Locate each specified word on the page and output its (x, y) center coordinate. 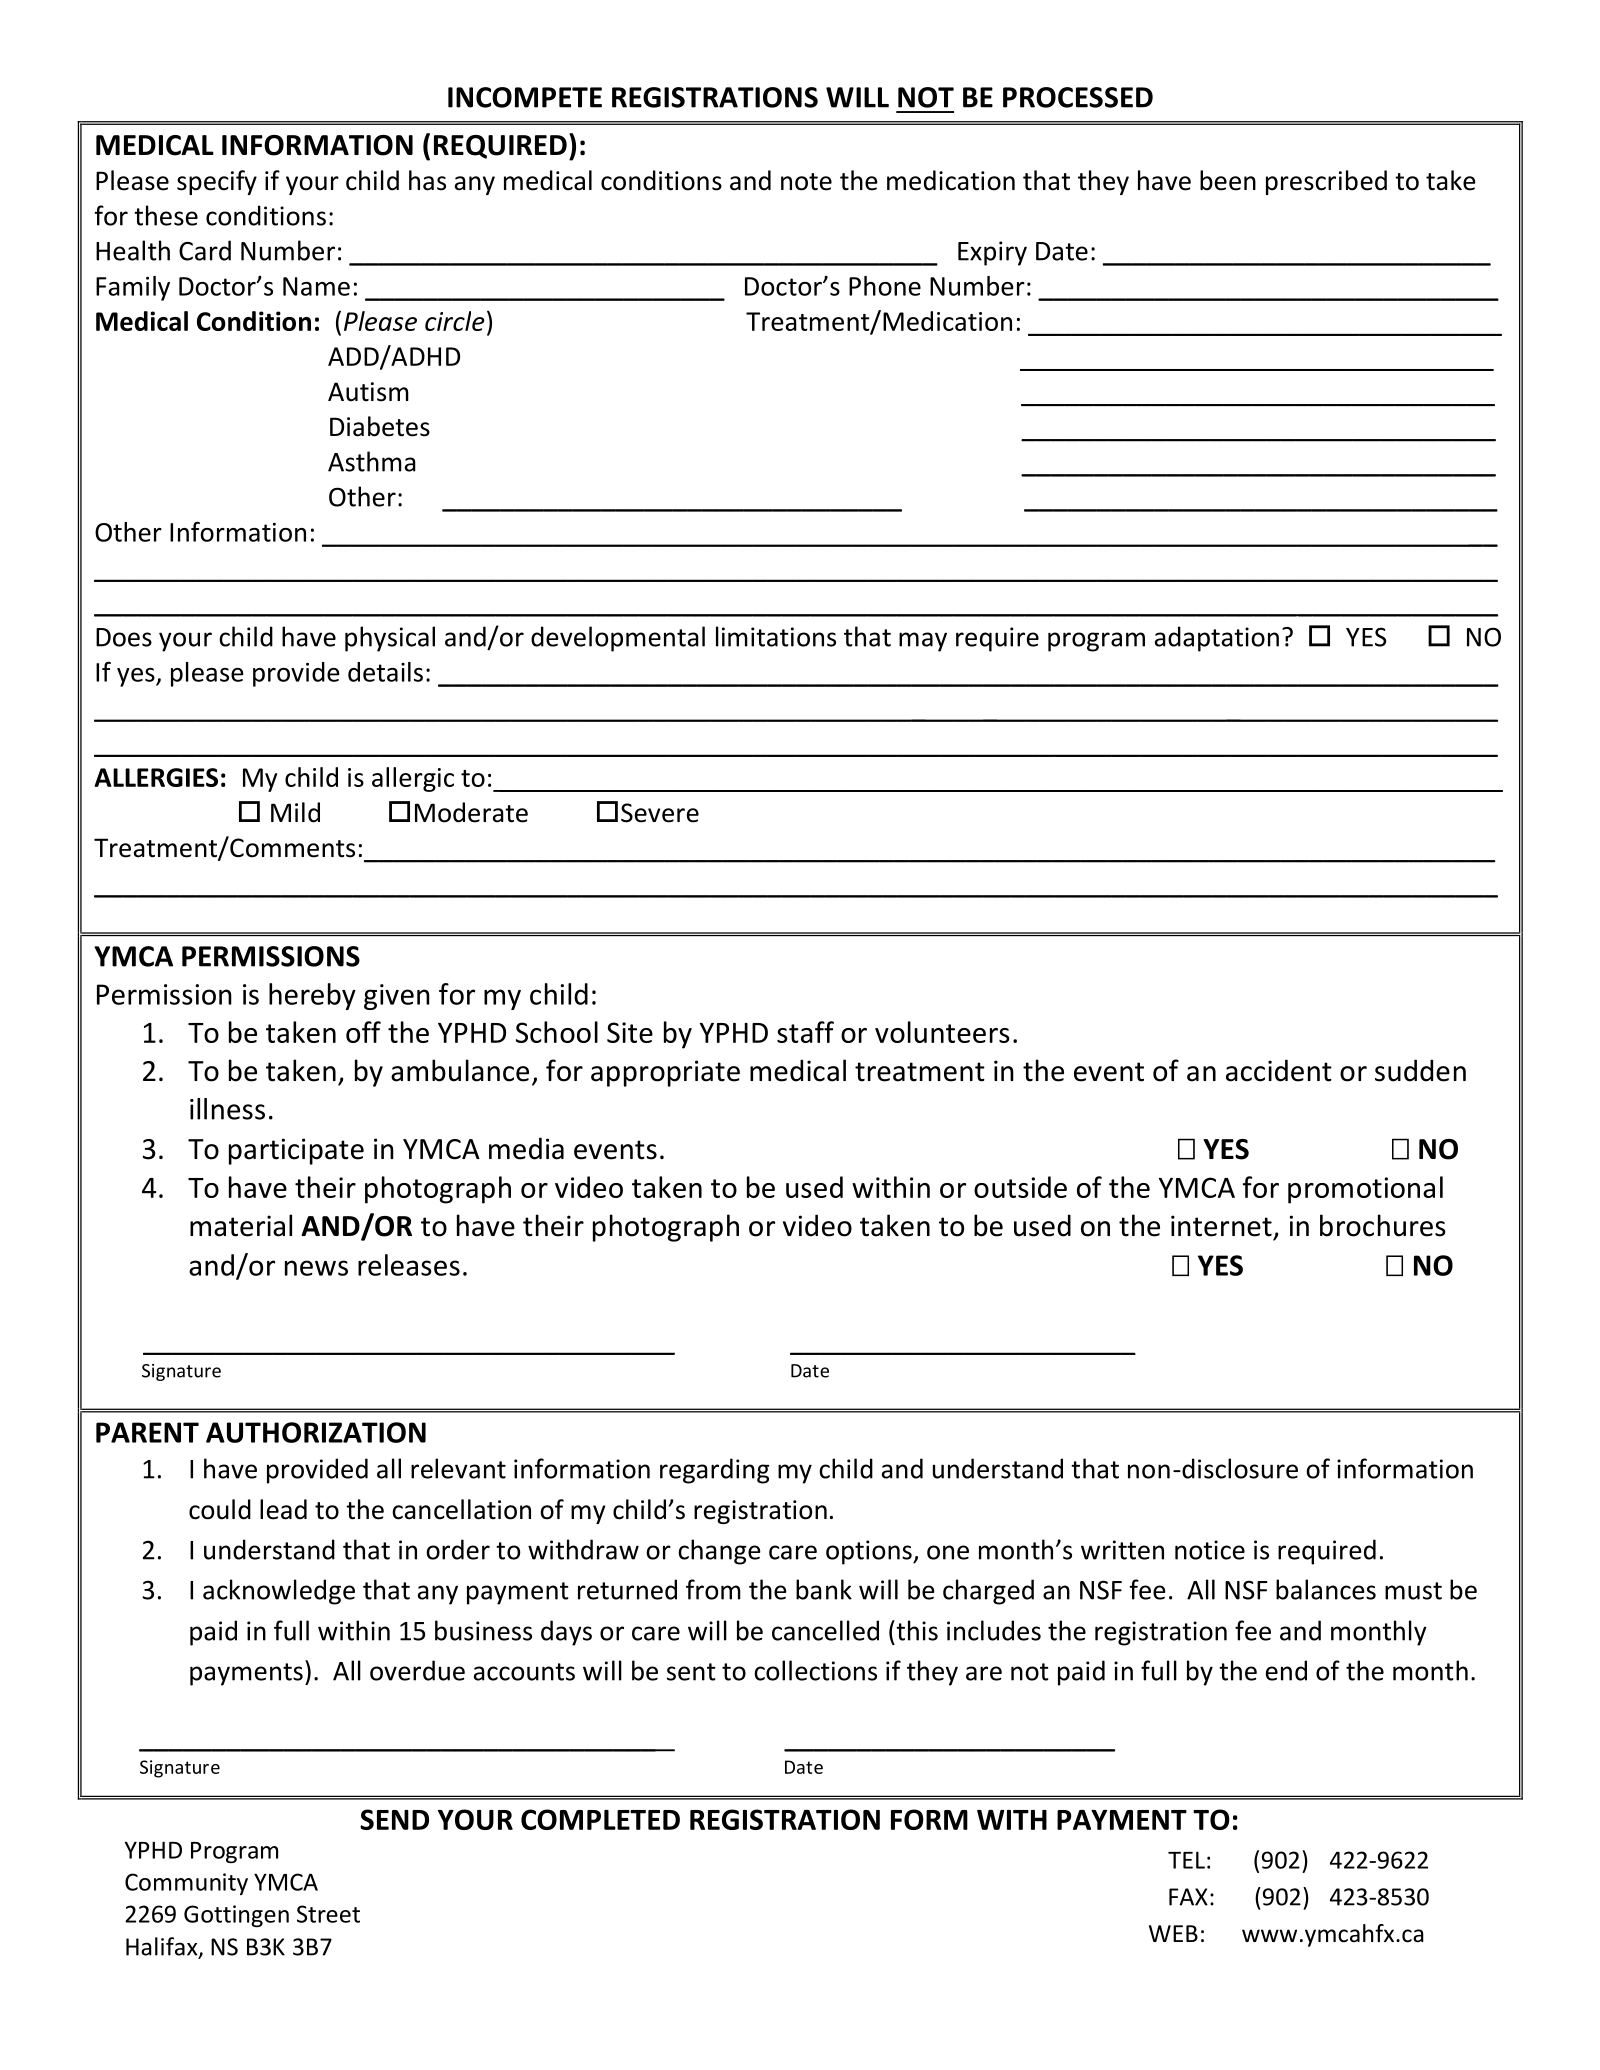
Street (328, 1914)
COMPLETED (600, 1819)
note (806, 182)
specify (217, 182)
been (1228, 180)
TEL (1186, 1860)
